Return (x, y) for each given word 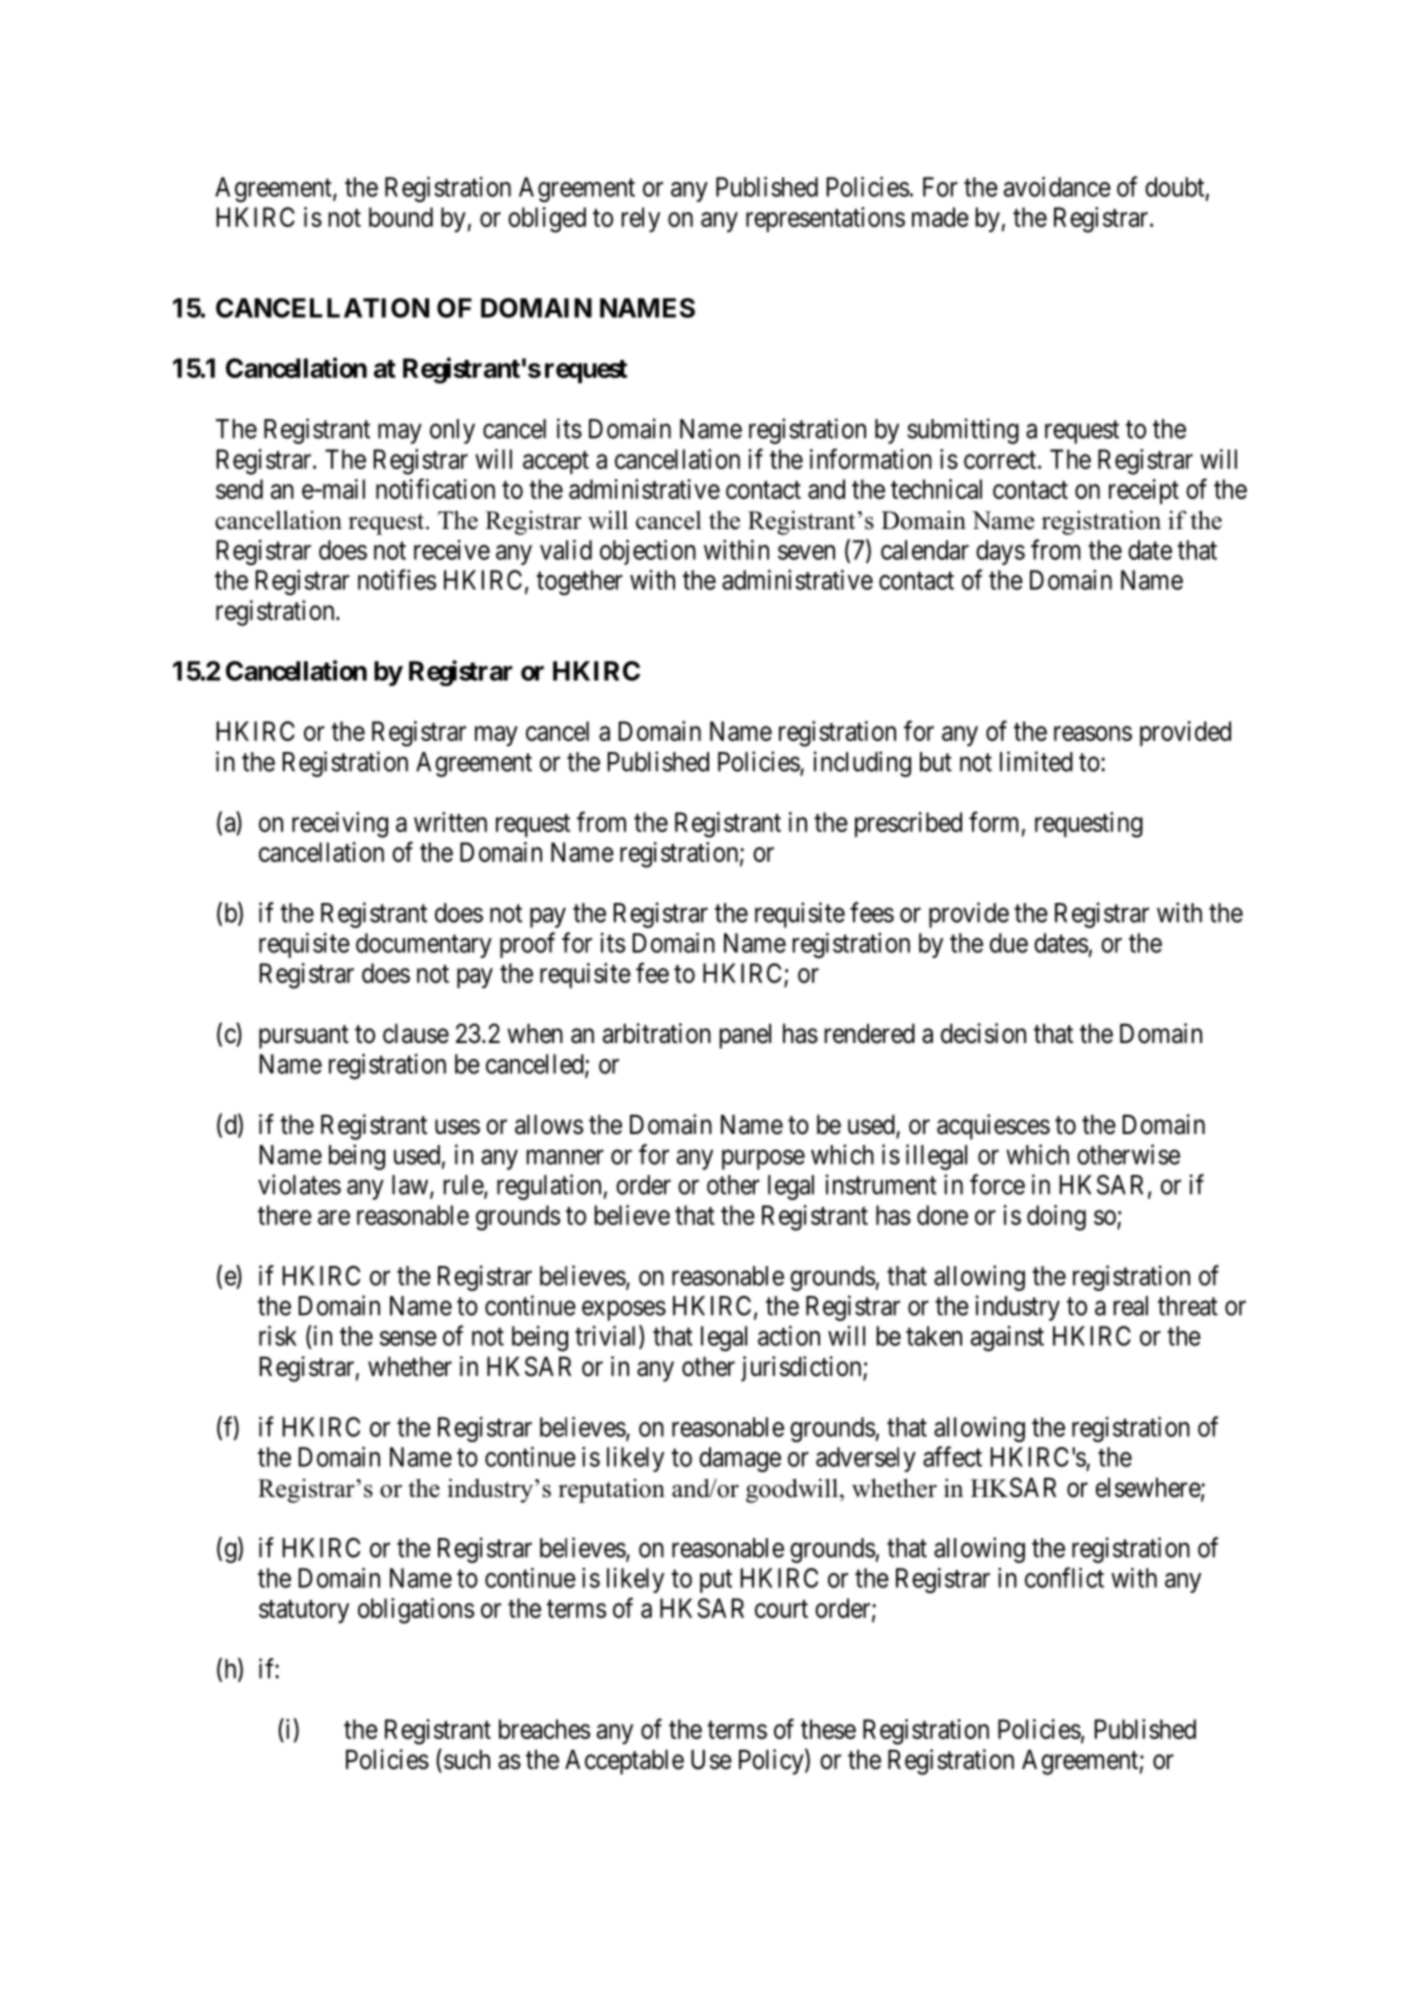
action (789, 1335)
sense (408, 1338)
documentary (424, 945)
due (1009, 943)
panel (745, 1036)
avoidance (1057, 186)
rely (641, 220)
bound (401, 217)
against (1007, 1338)
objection (648, 552)
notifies (397, 579)
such (467, 1759)
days (1000, 552)
